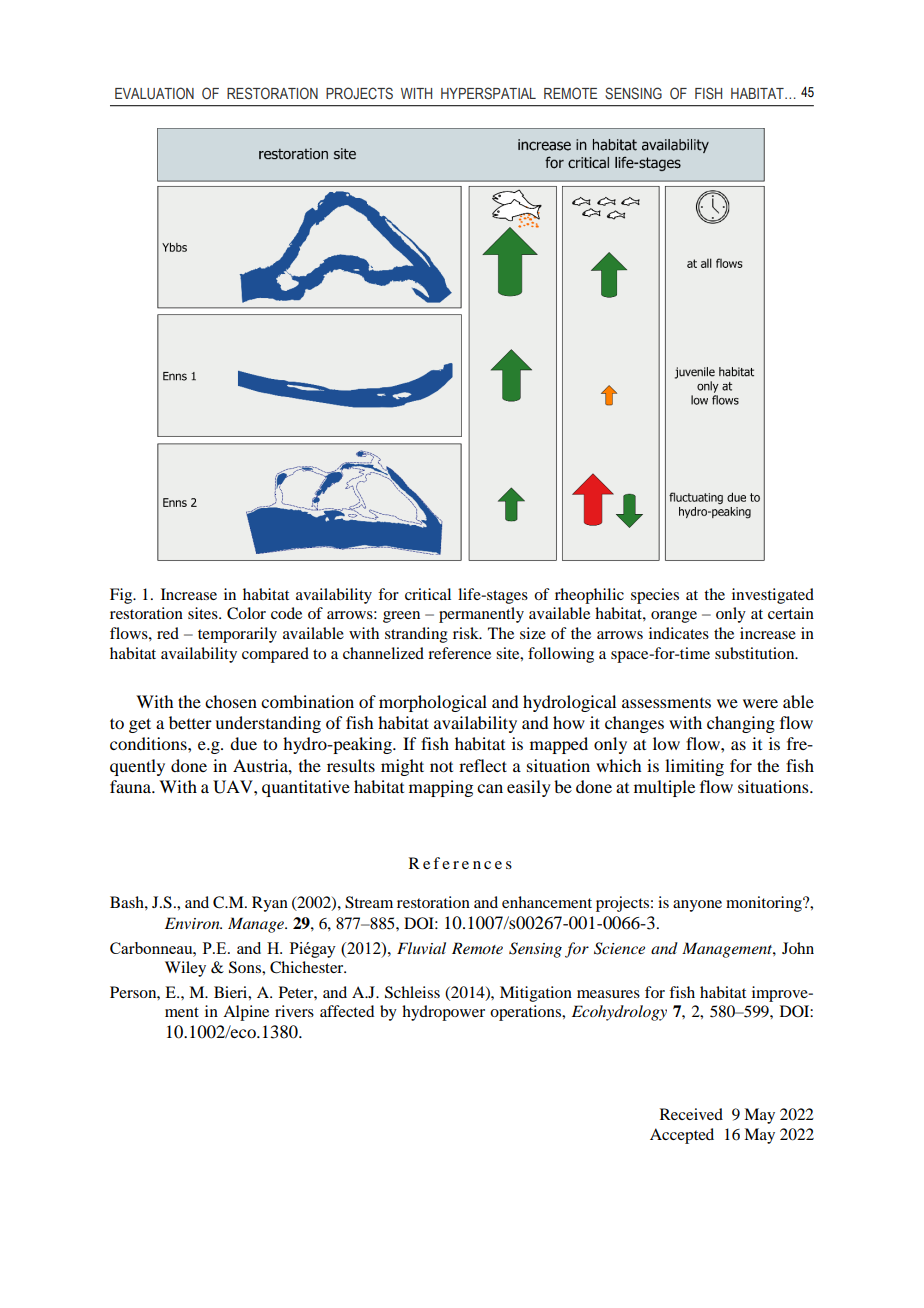 The width and height of the screenshot is (924, 1308). I want to click on morphological, so click(433, 703).
